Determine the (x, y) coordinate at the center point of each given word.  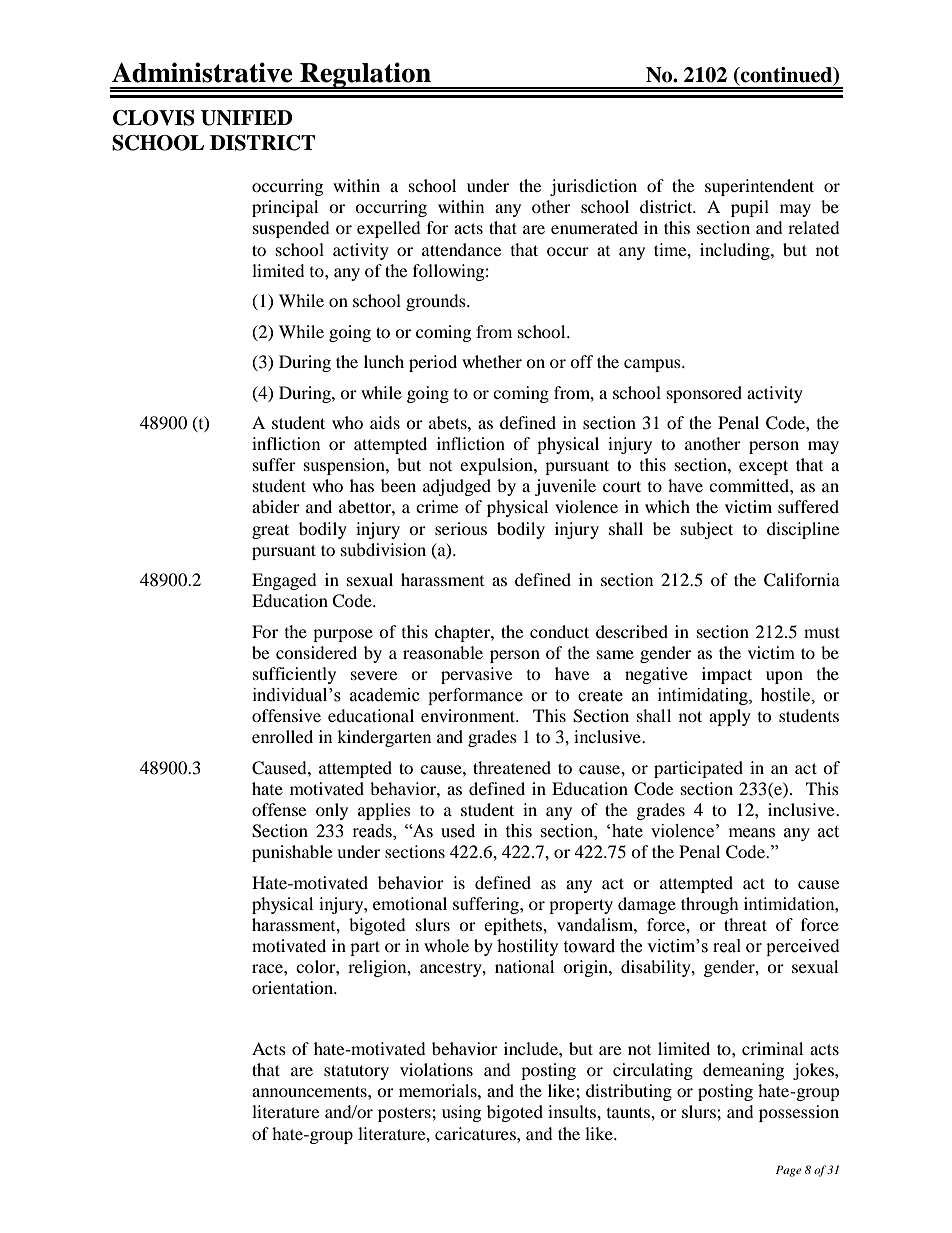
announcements (310, 1091)
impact (727, 675)
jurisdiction (593, 187)
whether (492, 361)
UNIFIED (246, 118)
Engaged (284, 581)
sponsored (704, 394)
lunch (384, 361)
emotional (410, 903)
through (710, 905)
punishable (292, 853)
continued (786, 75)
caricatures (476, 1133)
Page (789, 1171)
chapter (463, 633)
